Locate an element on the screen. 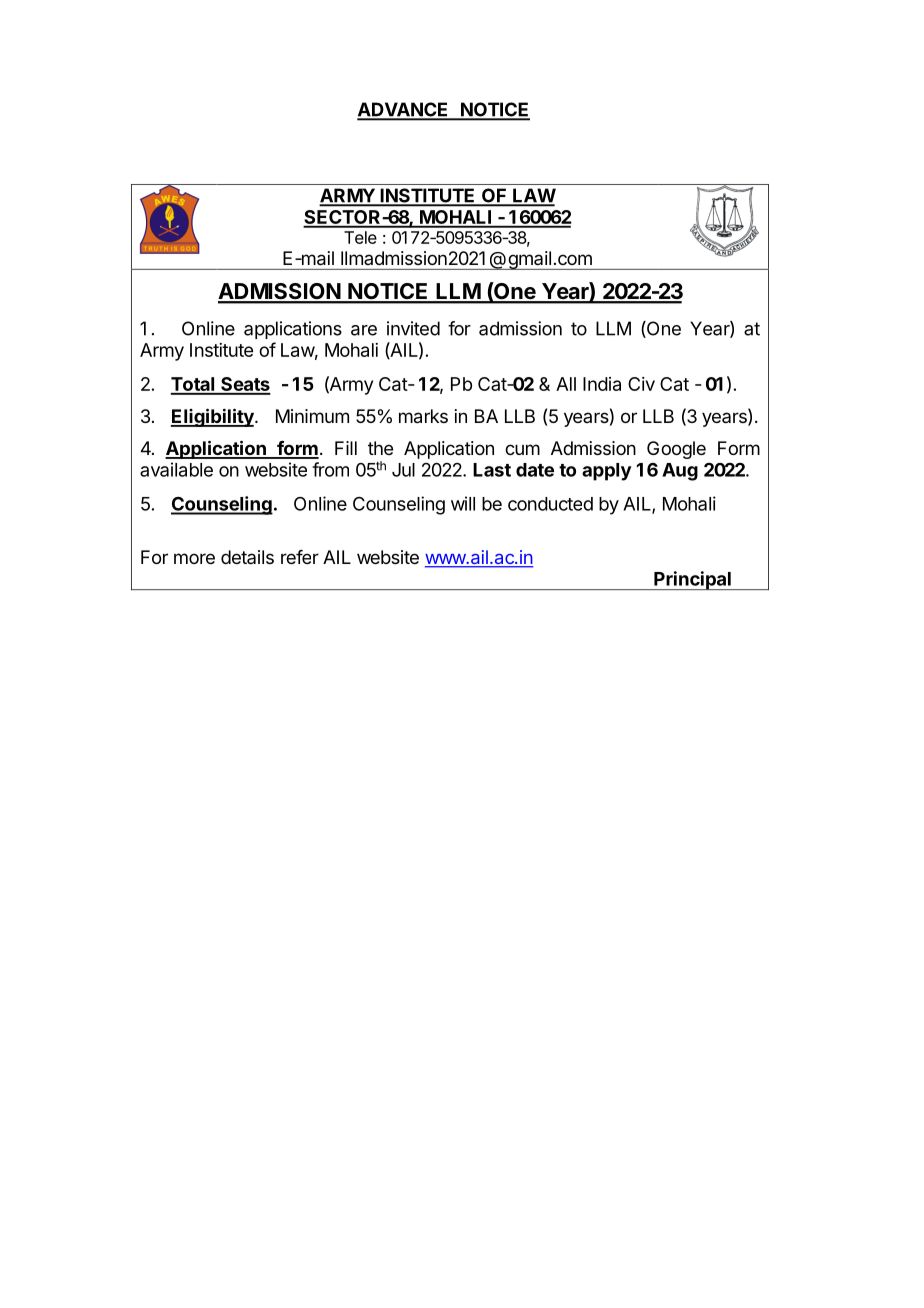  are is located at coordinates (364, 330).
